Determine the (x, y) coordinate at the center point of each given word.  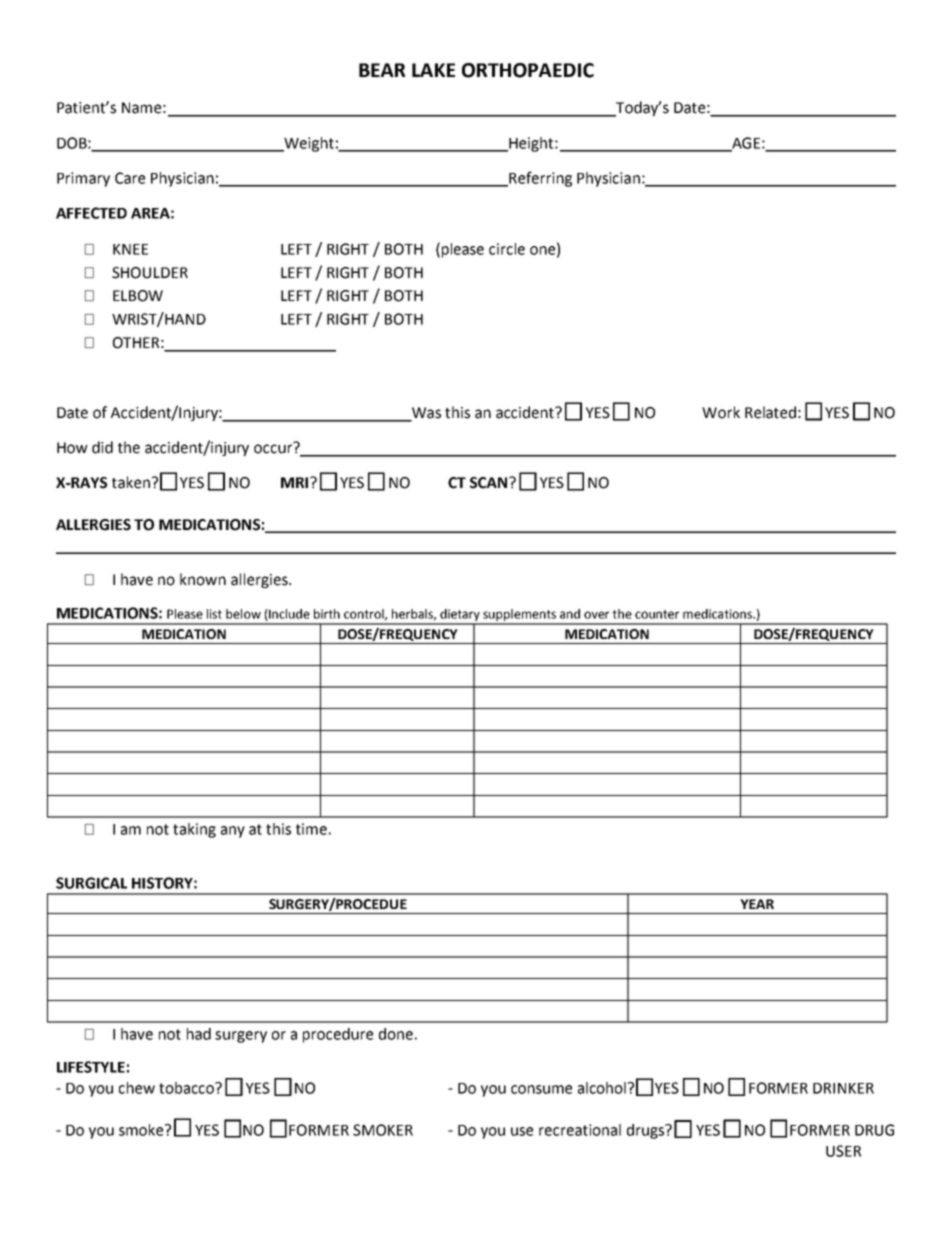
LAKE (433, 70)
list (214, 614)
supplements (520, 616)
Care (130, 178)
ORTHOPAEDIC (528, 70)
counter (657, 614)
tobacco (187, 1088)
